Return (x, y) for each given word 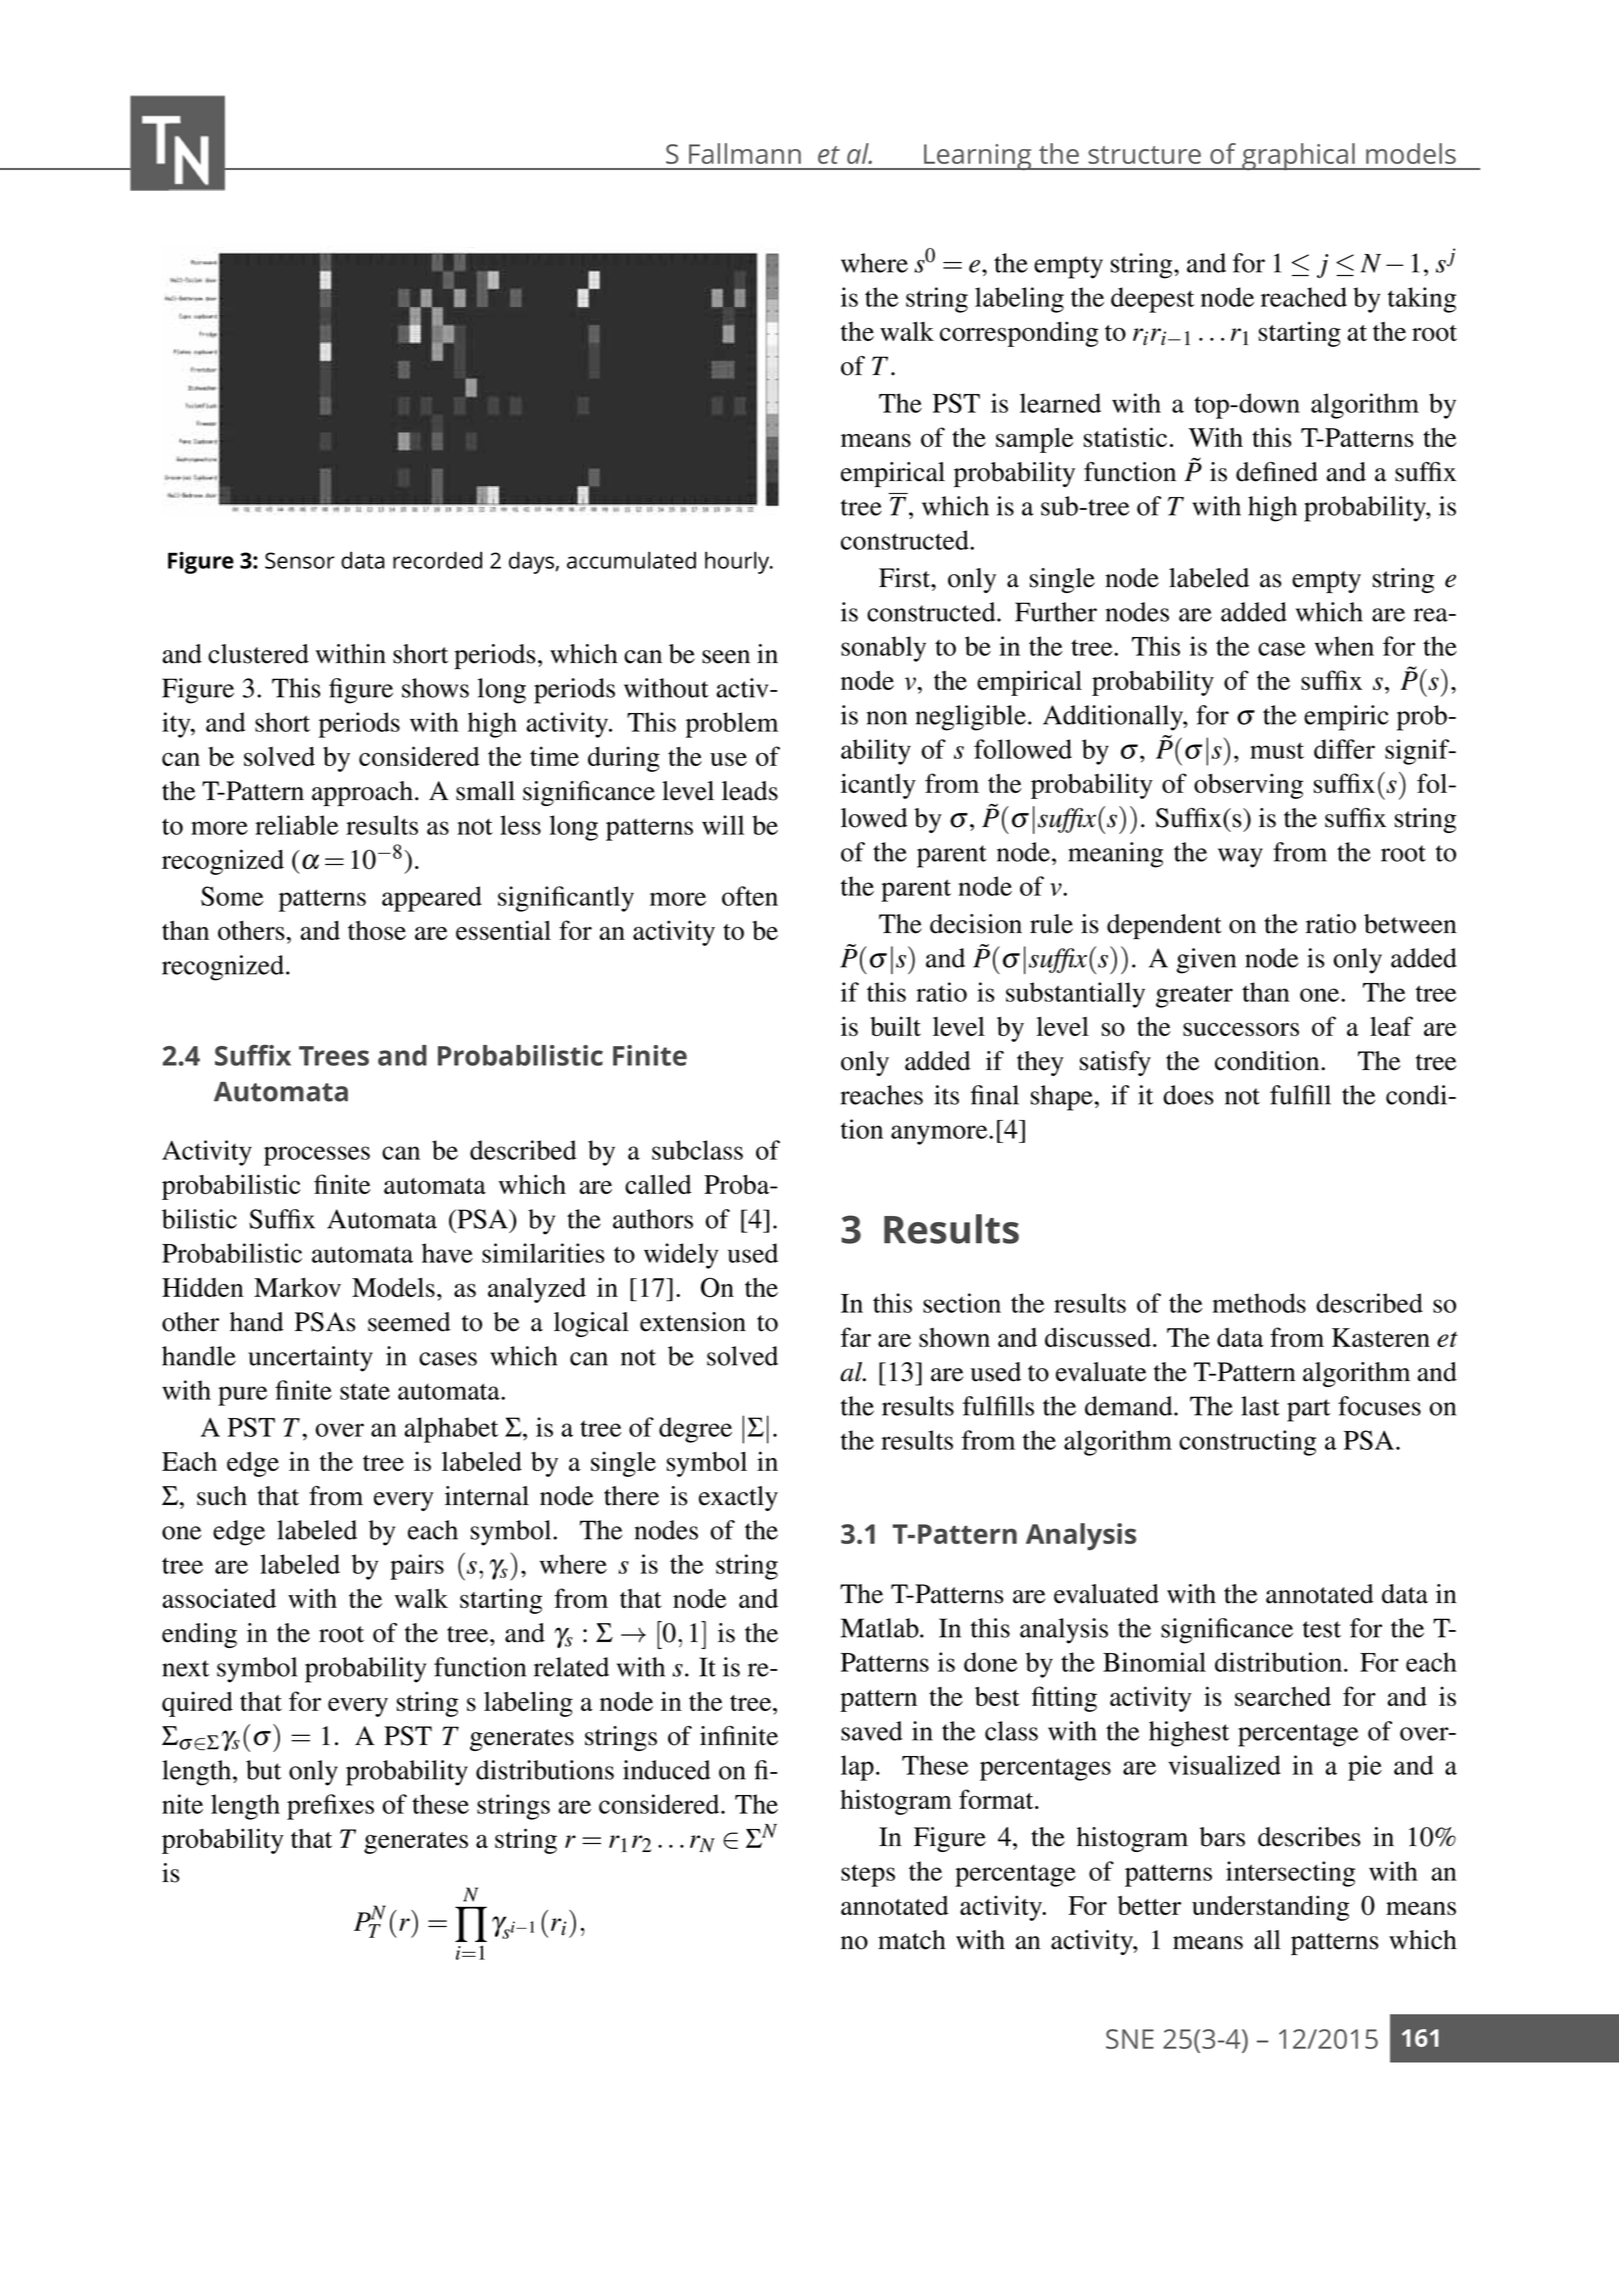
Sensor (300, 560)
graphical (1298, 156)
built (895, 1026)
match (912, 1940)
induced (666, 1770)
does (1188, 1095)
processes (317, 1156)
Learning (978, 157)
